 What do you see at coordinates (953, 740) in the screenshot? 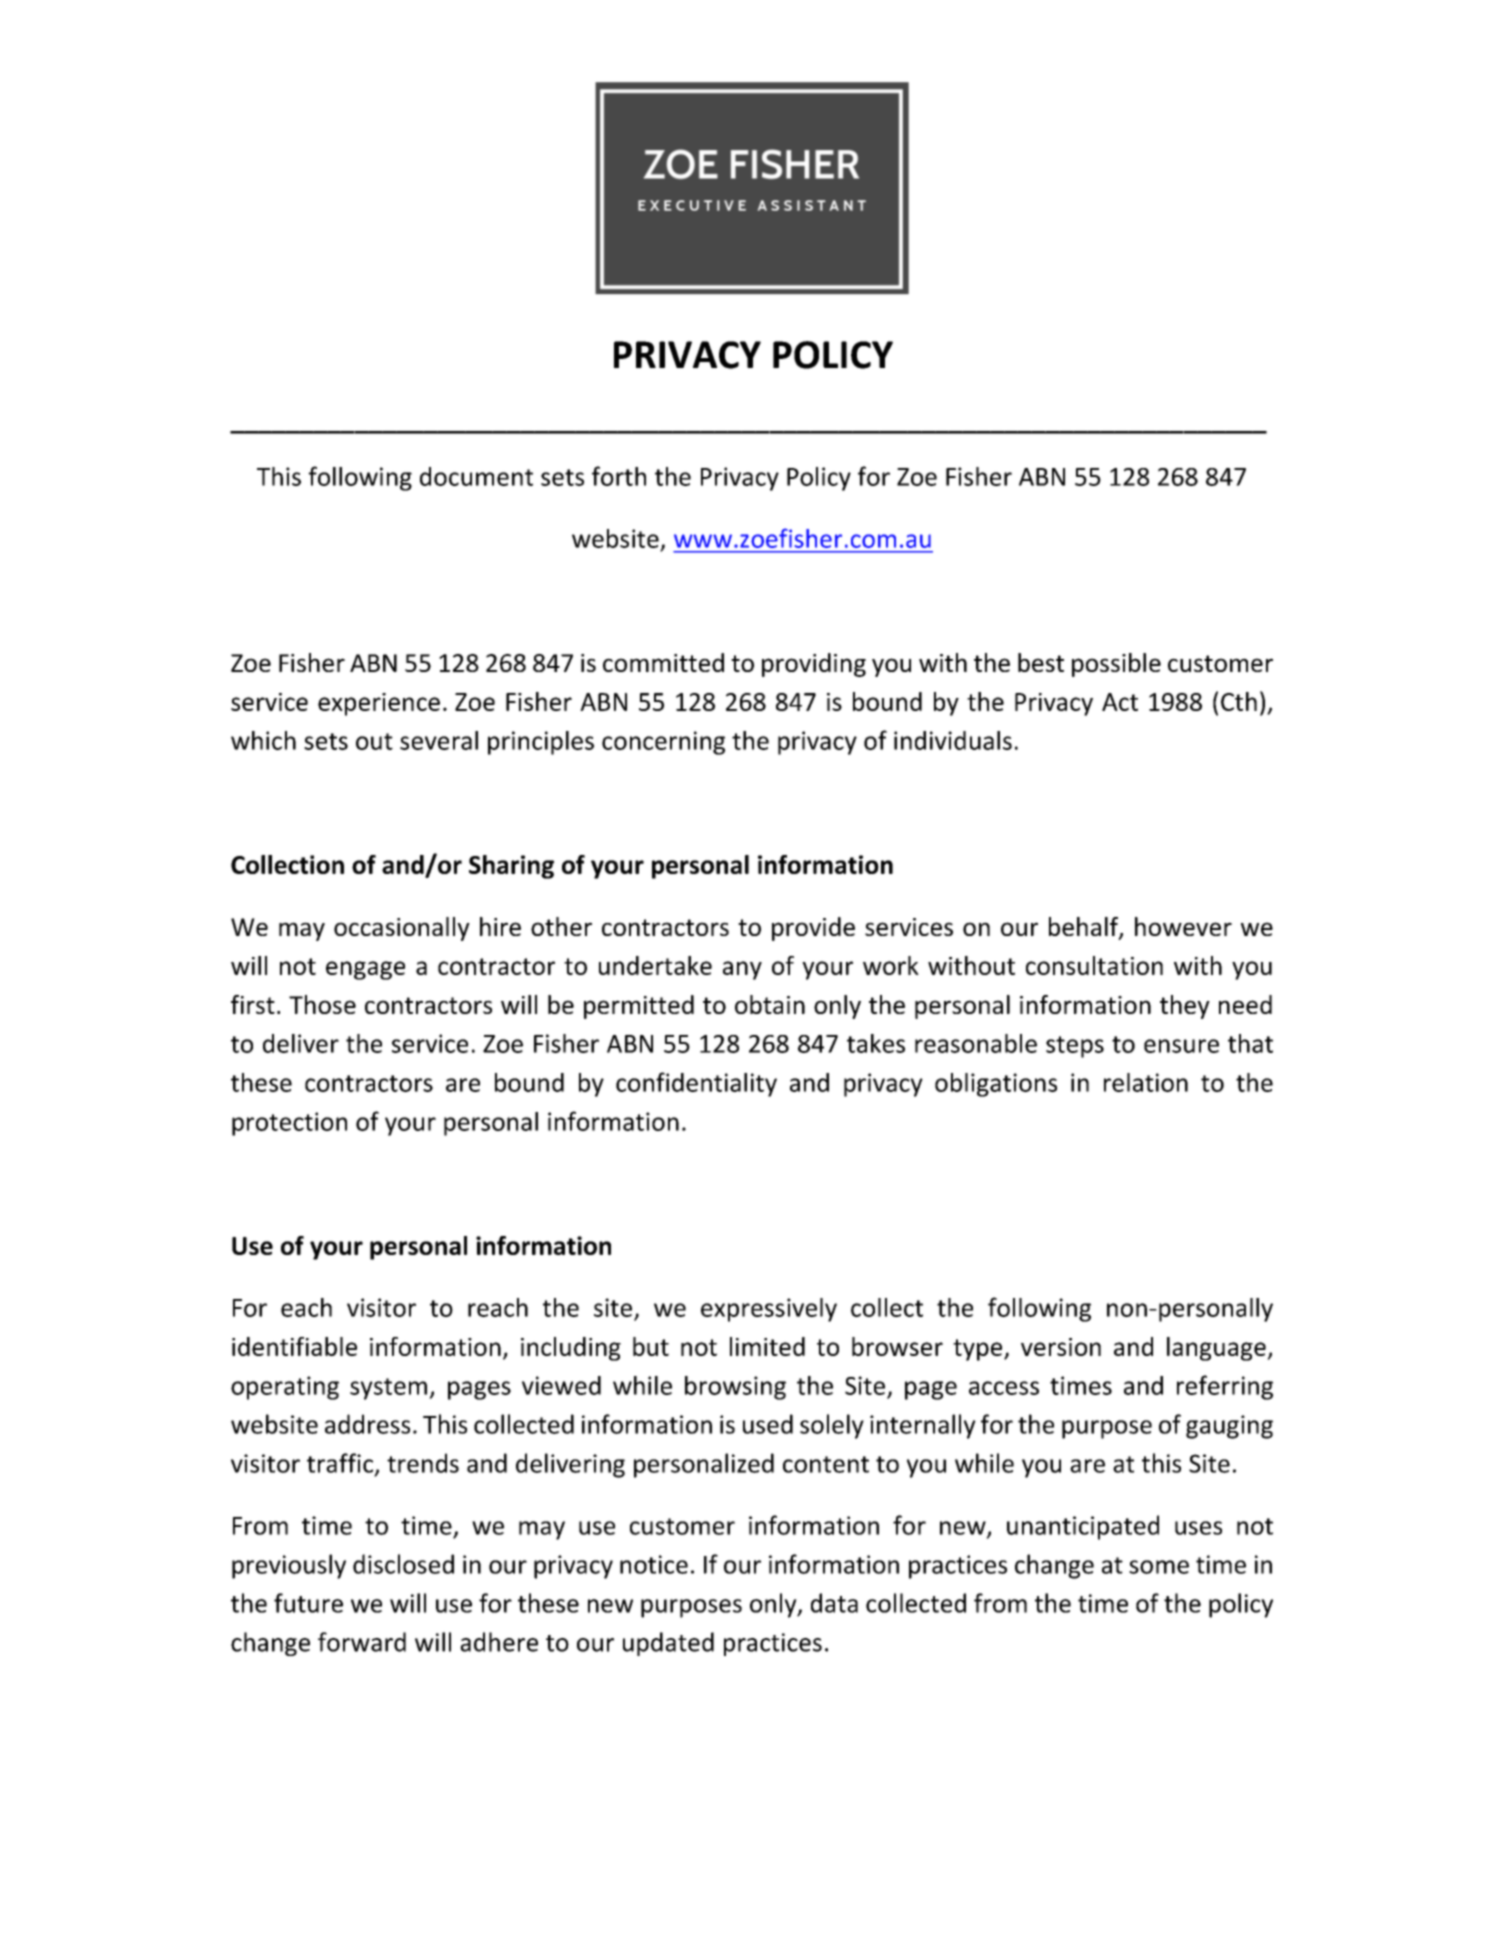
I see `individuals` at bounding box center [953, 740].
